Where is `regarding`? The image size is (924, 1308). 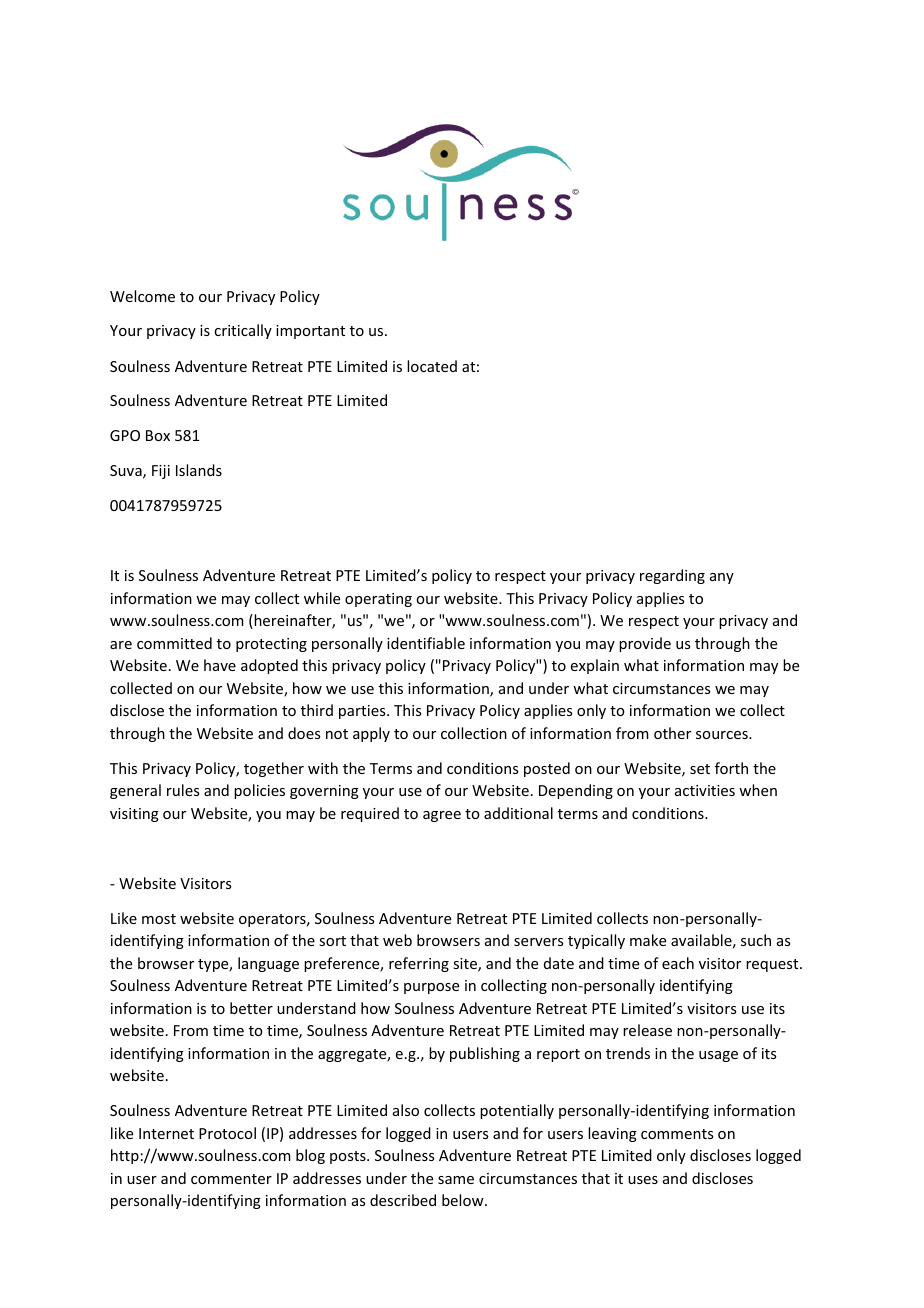
regarding is located at coordinates (672, 576).
